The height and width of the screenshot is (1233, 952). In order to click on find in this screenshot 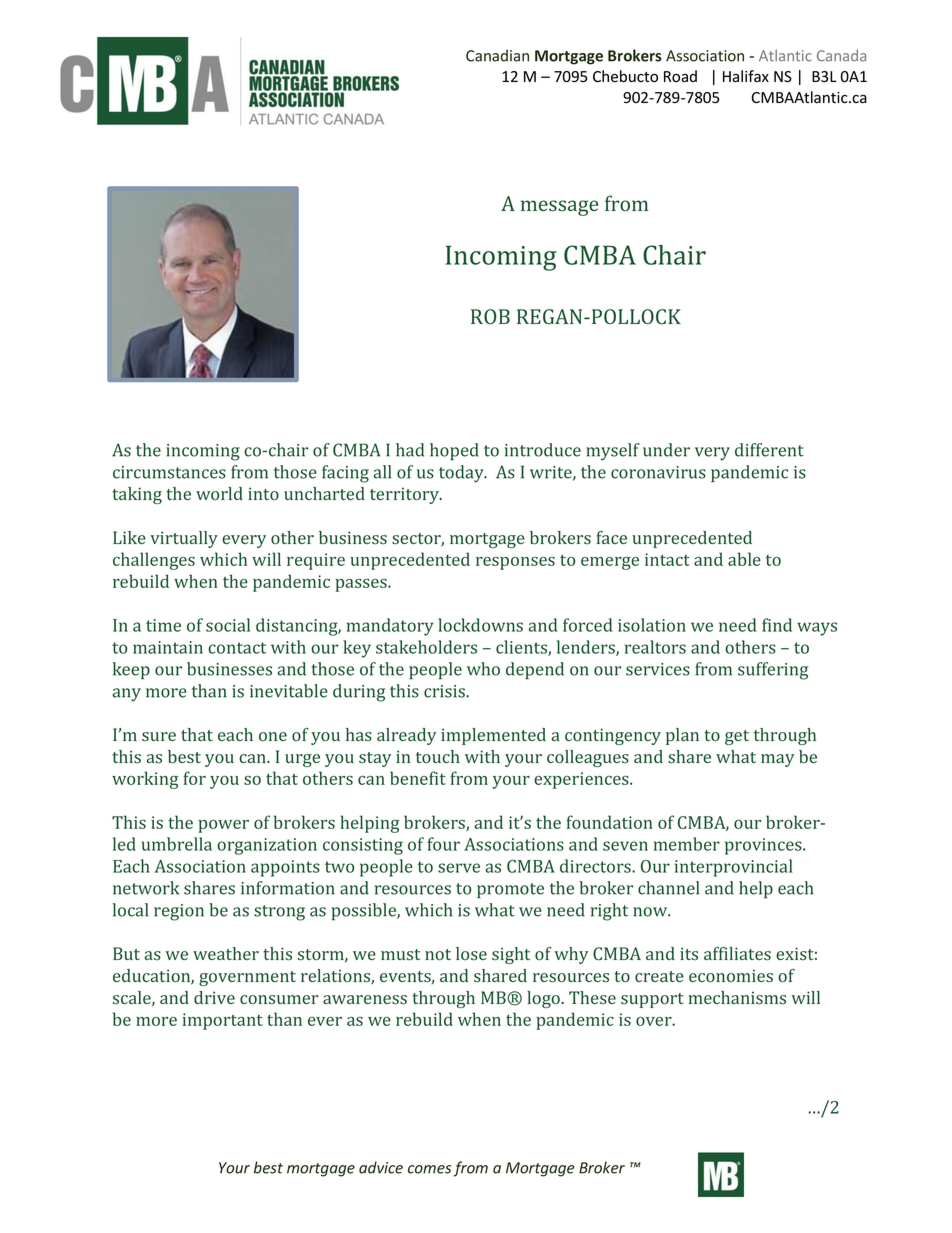, I will do `click(777, 625)`.
